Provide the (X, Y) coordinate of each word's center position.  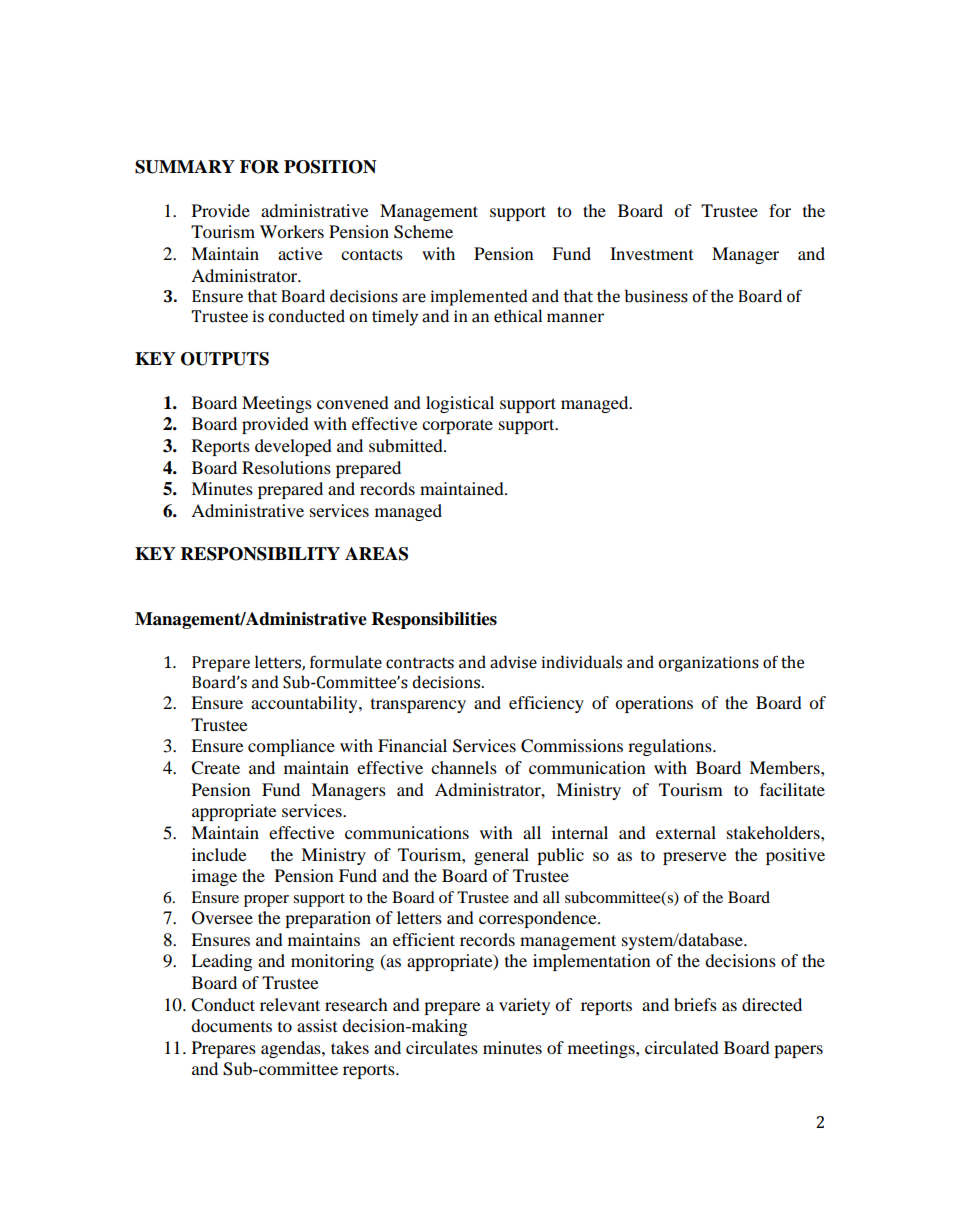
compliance (291, 747)
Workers (292, 231)
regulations (671, 747)
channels (464, 767)
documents (231, 1025)
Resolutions (286, 467)
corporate (457, 426)
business (656, 296)
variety (524, 1006)
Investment (651, 253)
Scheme (423, 232)
